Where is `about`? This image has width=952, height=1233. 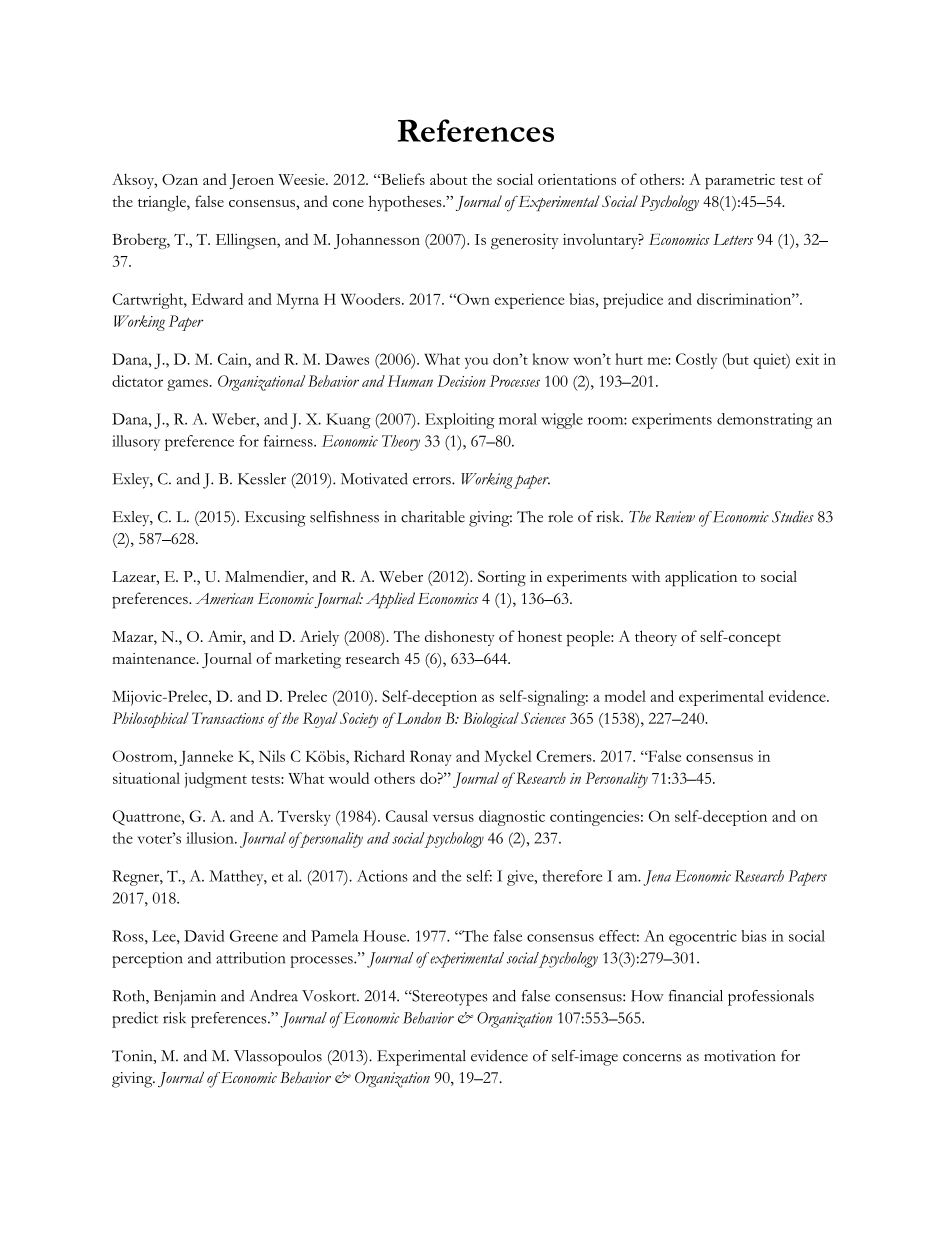
about is located at coordinates (448, 179).
